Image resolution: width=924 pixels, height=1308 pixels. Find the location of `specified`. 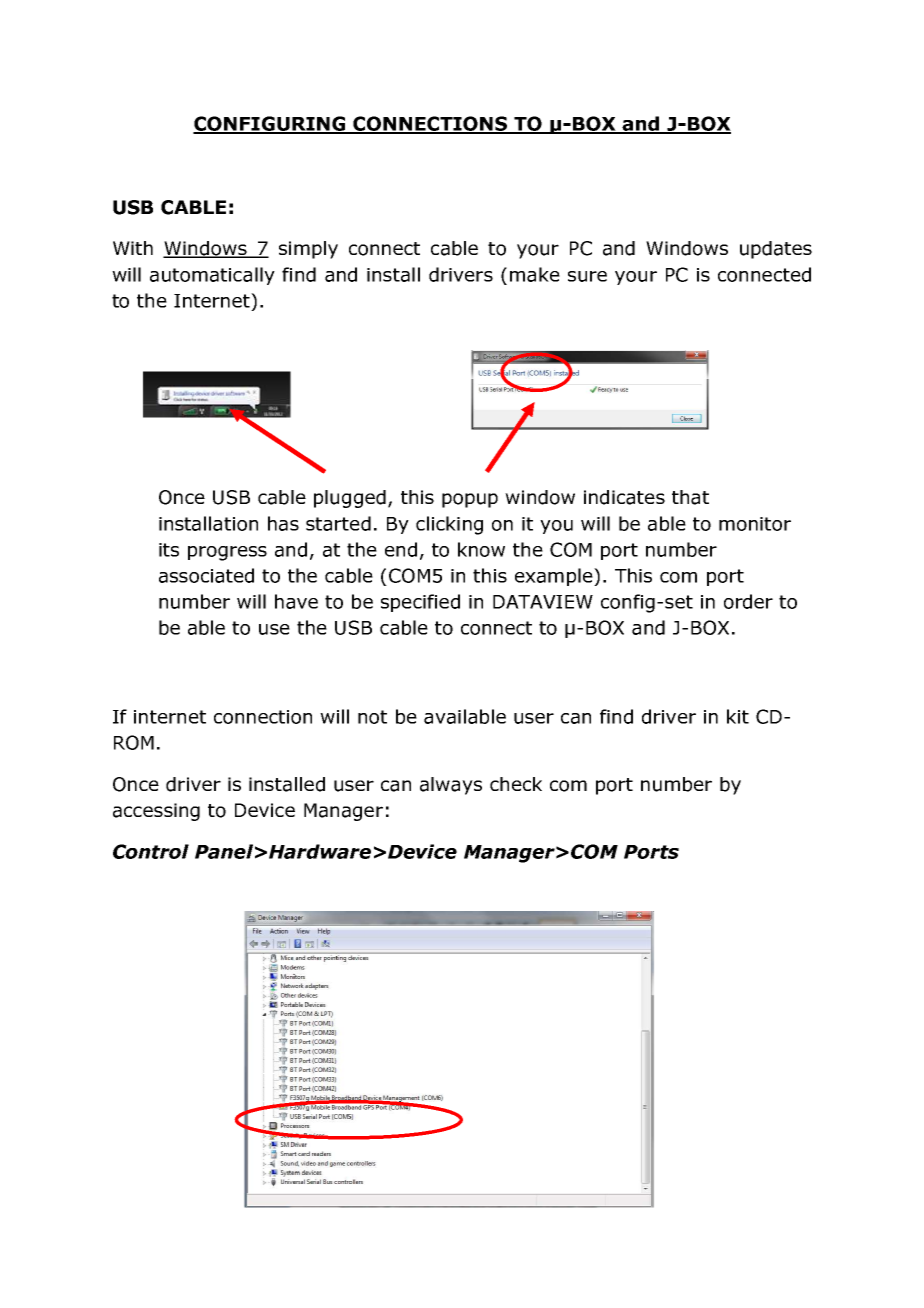

specified is located at coordinates (420, 603).
